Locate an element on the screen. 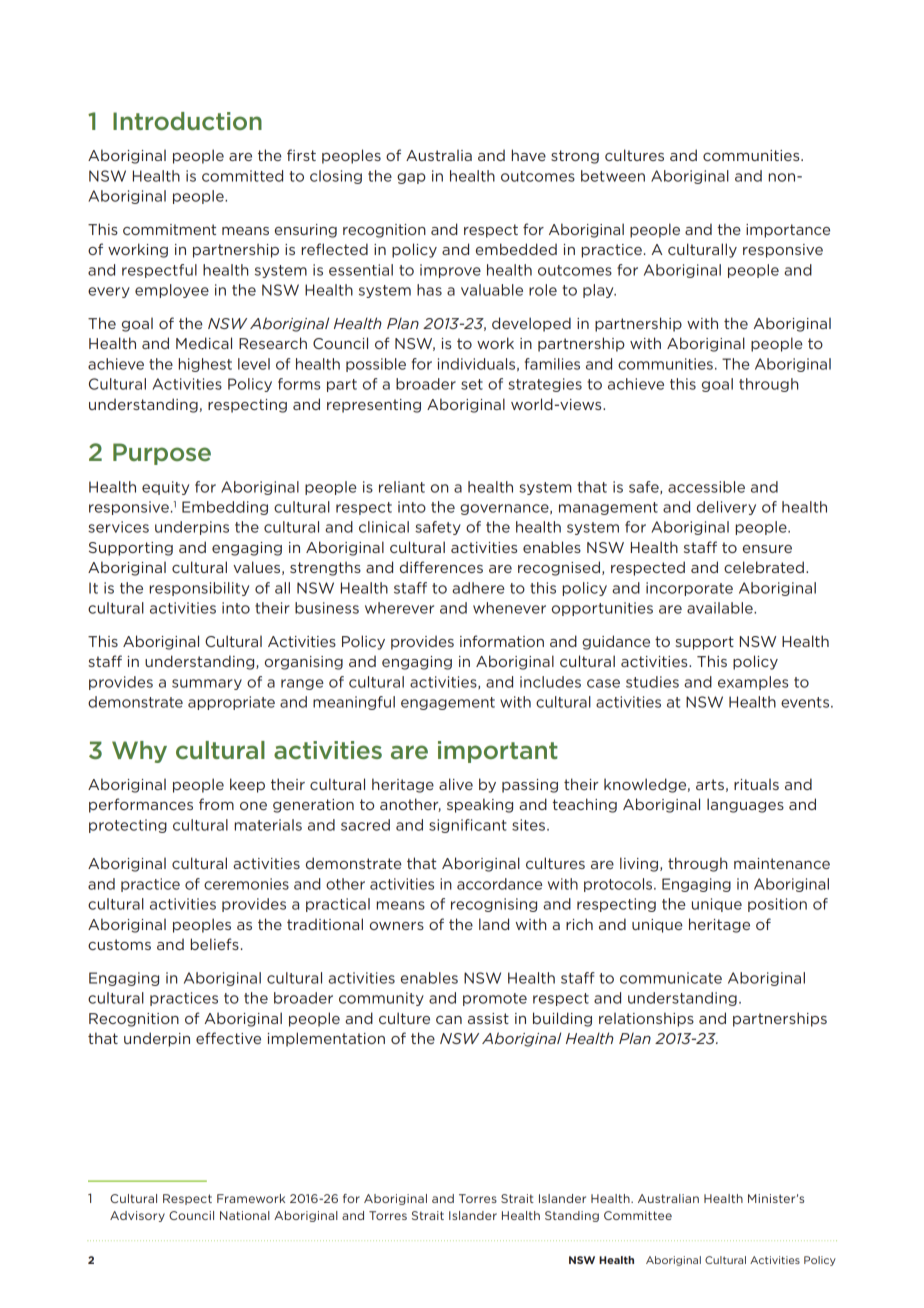 This screenshot has width=924, height=1308. relationships is located at coordinates (646, 1019).
